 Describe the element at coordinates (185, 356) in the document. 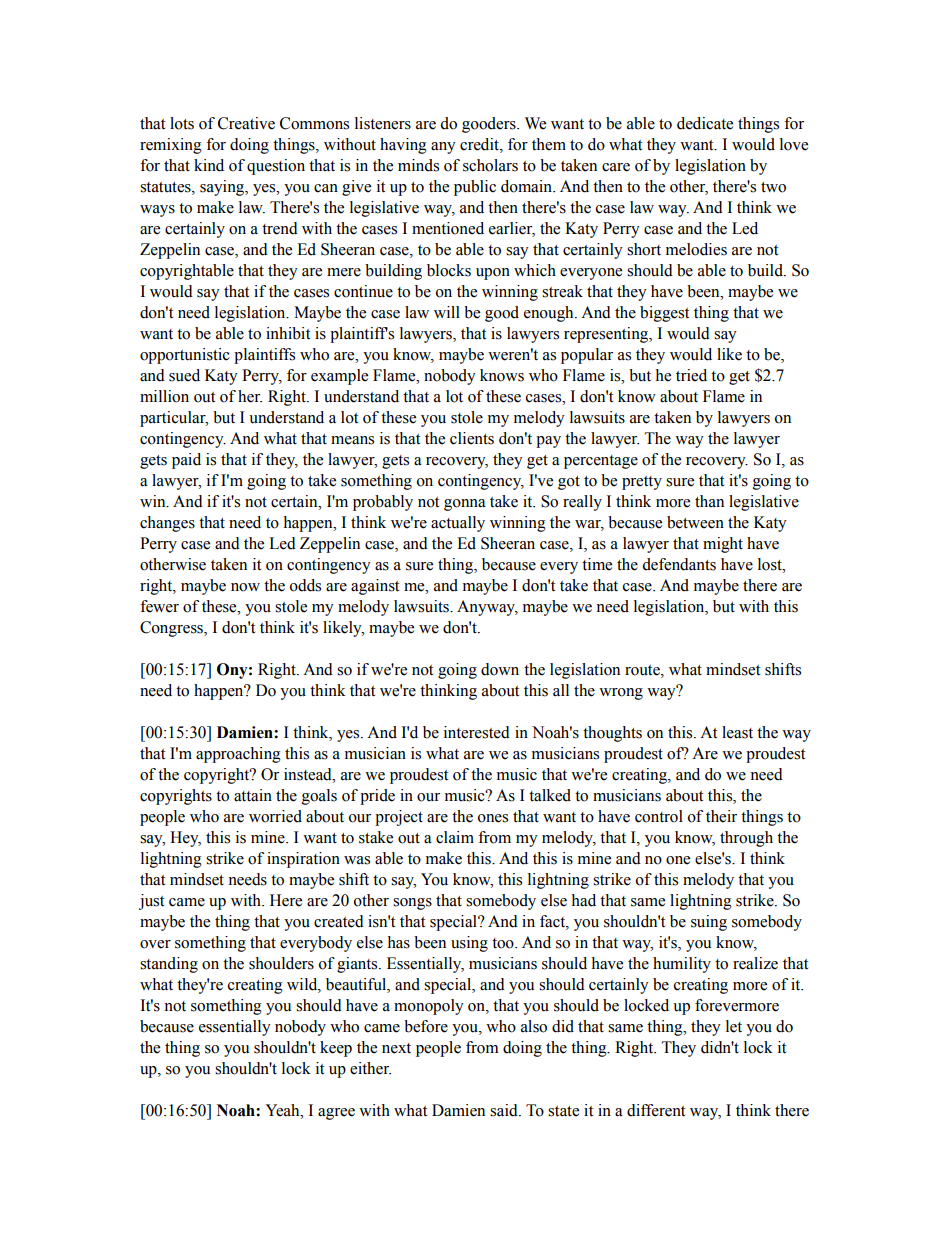

I see `opportunistic` at that location.
